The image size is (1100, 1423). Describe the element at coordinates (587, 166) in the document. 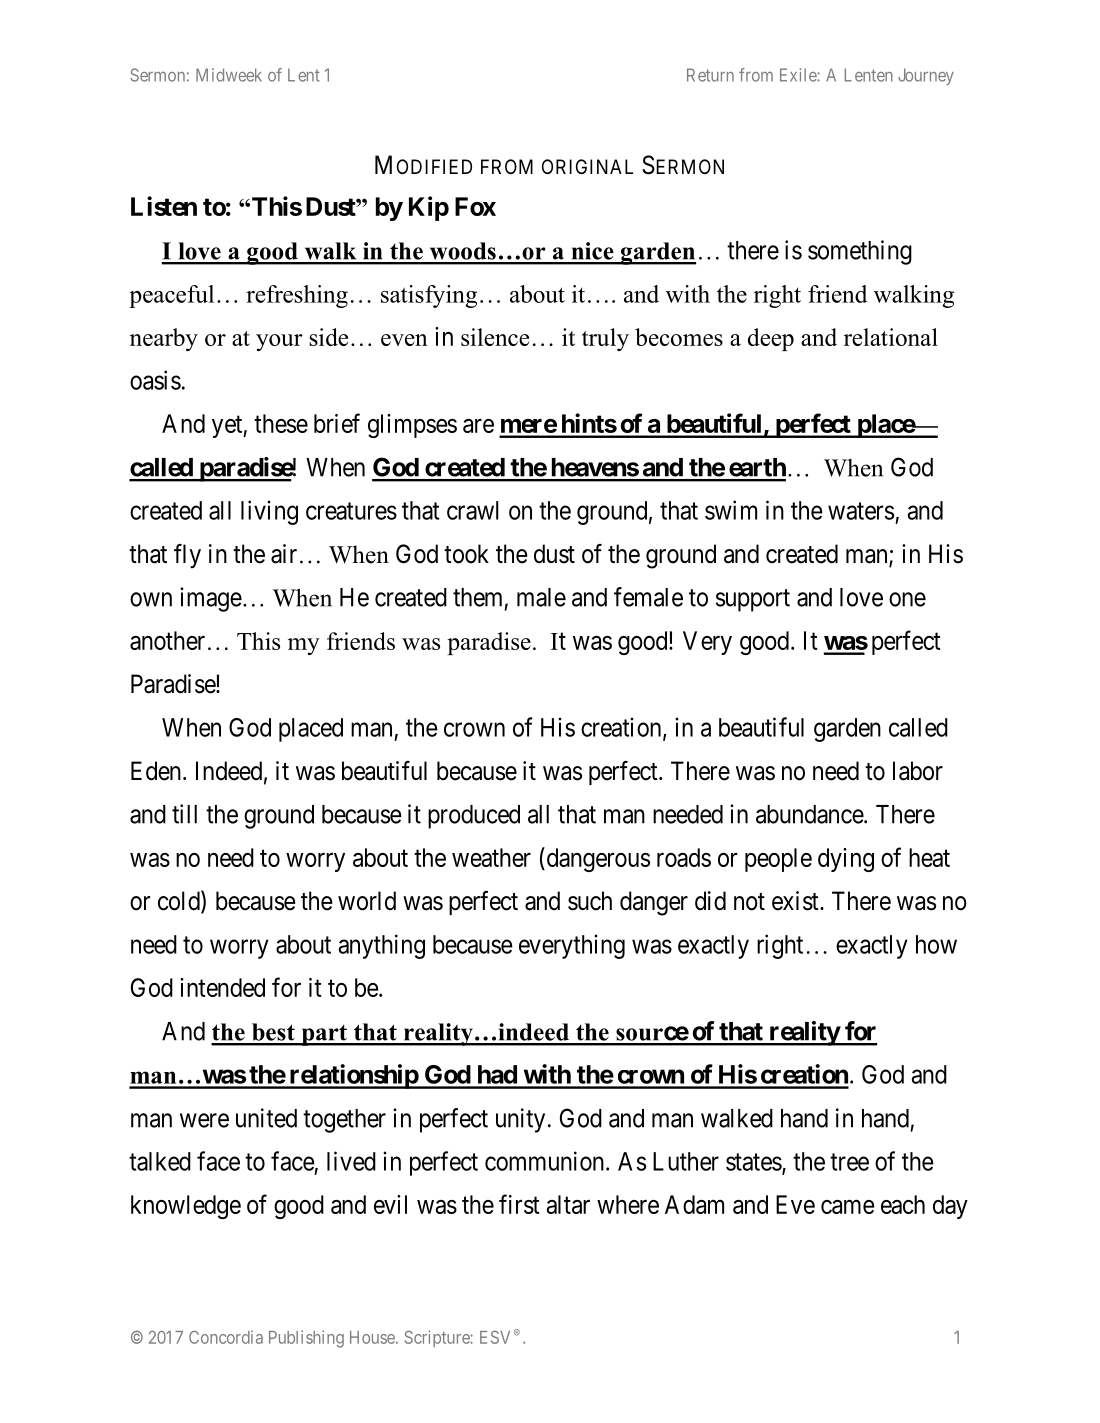

I see `ORIGINAL` at that location.
